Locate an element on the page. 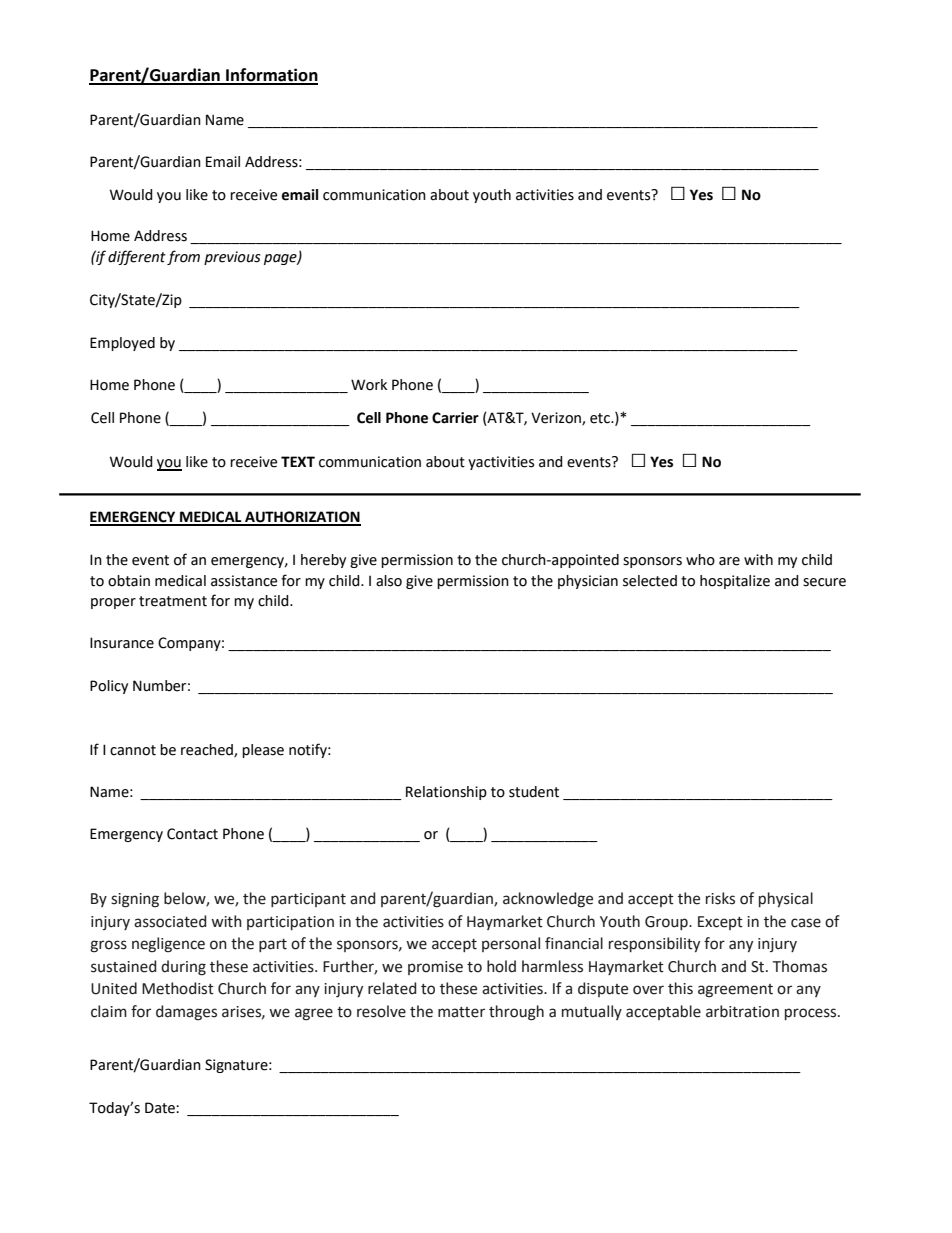 The image size is (952, 1233). Employed is located at coordinates (122, 344).
